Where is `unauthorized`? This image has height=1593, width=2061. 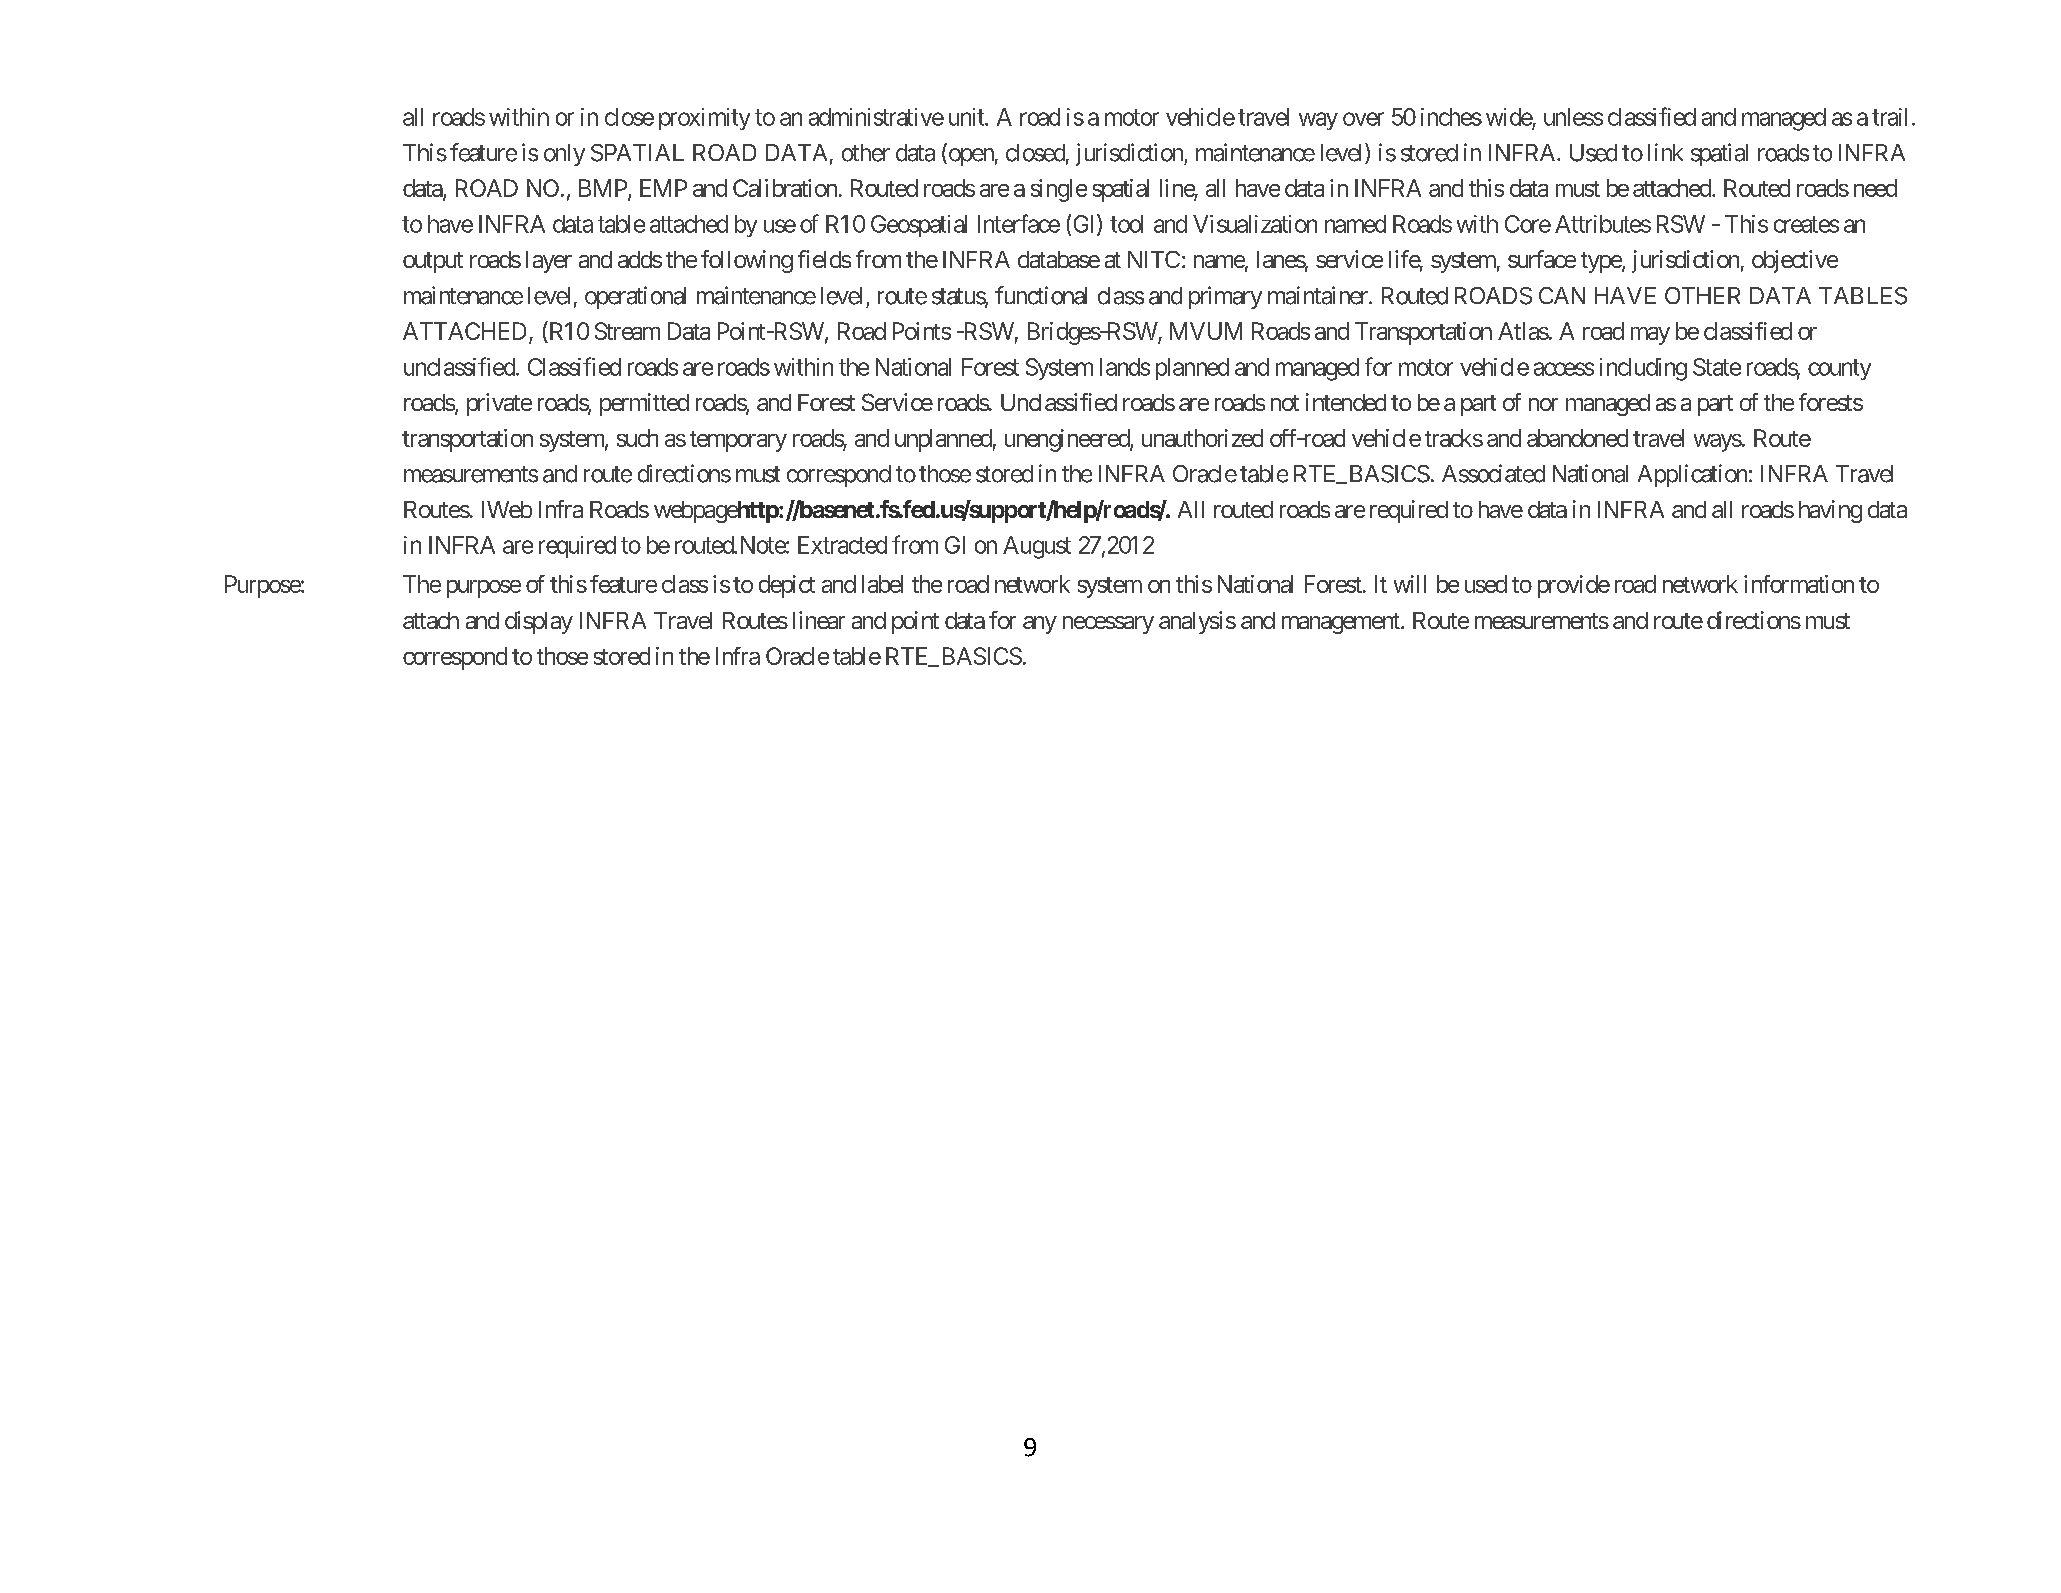
unauthorized is located at coordinates (1202, 438).
